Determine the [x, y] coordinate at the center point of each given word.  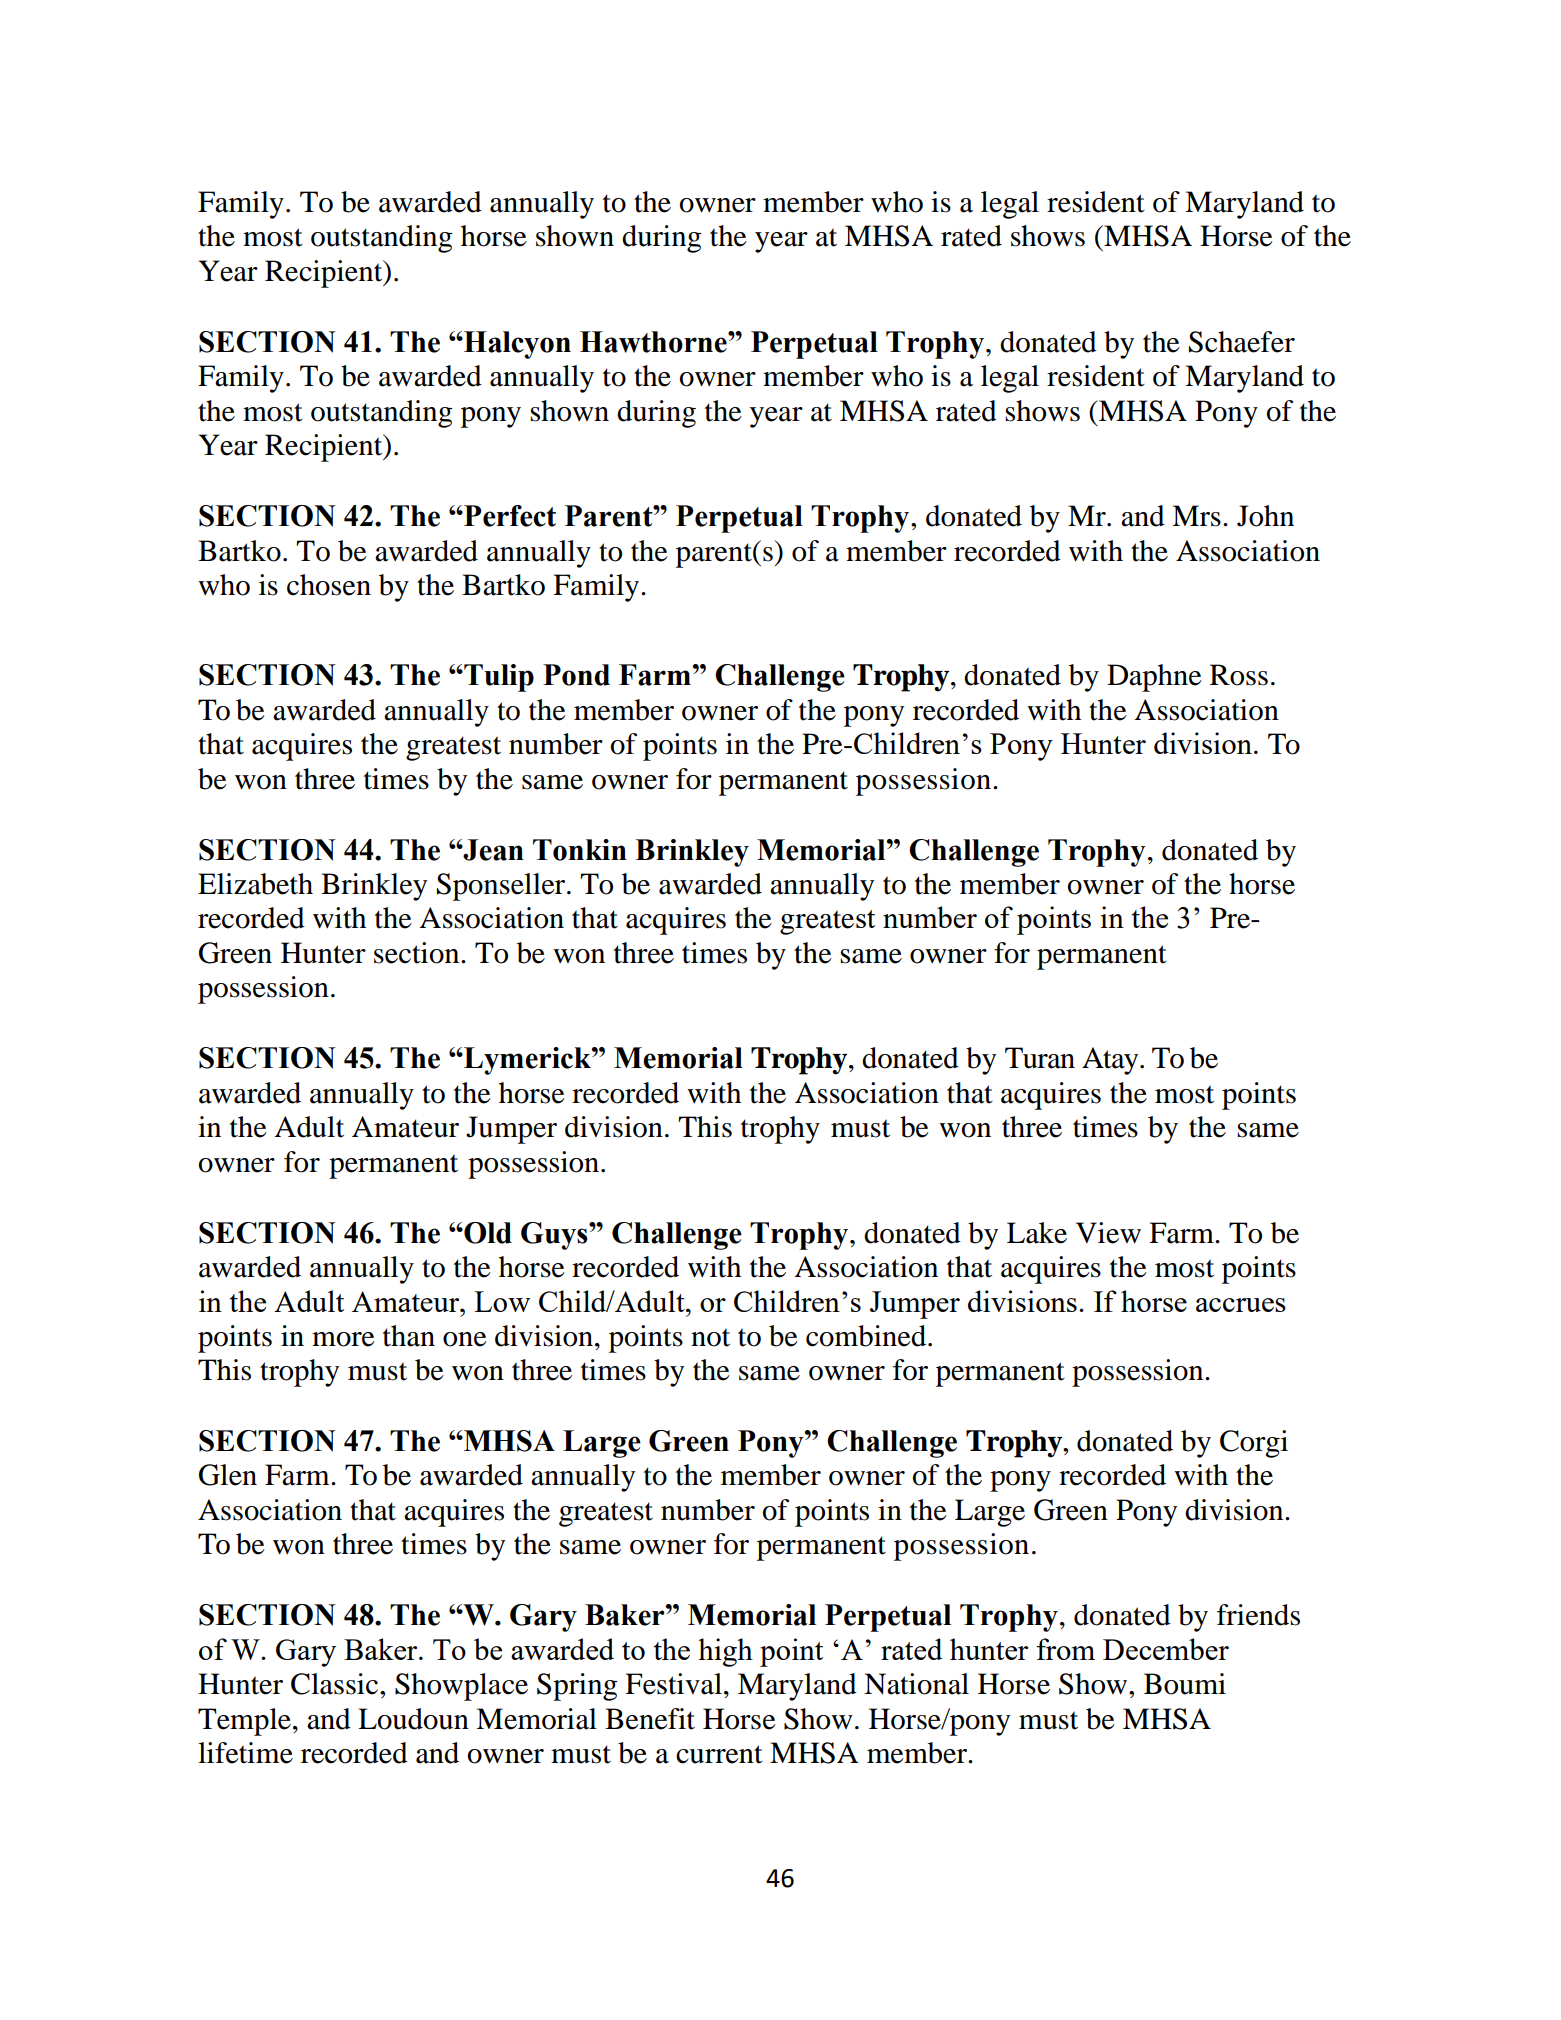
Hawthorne [654, 342]
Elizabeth [255, 884]
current [719, 1754]
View [1108, 1233]
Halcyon [516, 345]
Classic [336, 1684]
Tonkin [580, 850]
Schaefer [1242, 342]
